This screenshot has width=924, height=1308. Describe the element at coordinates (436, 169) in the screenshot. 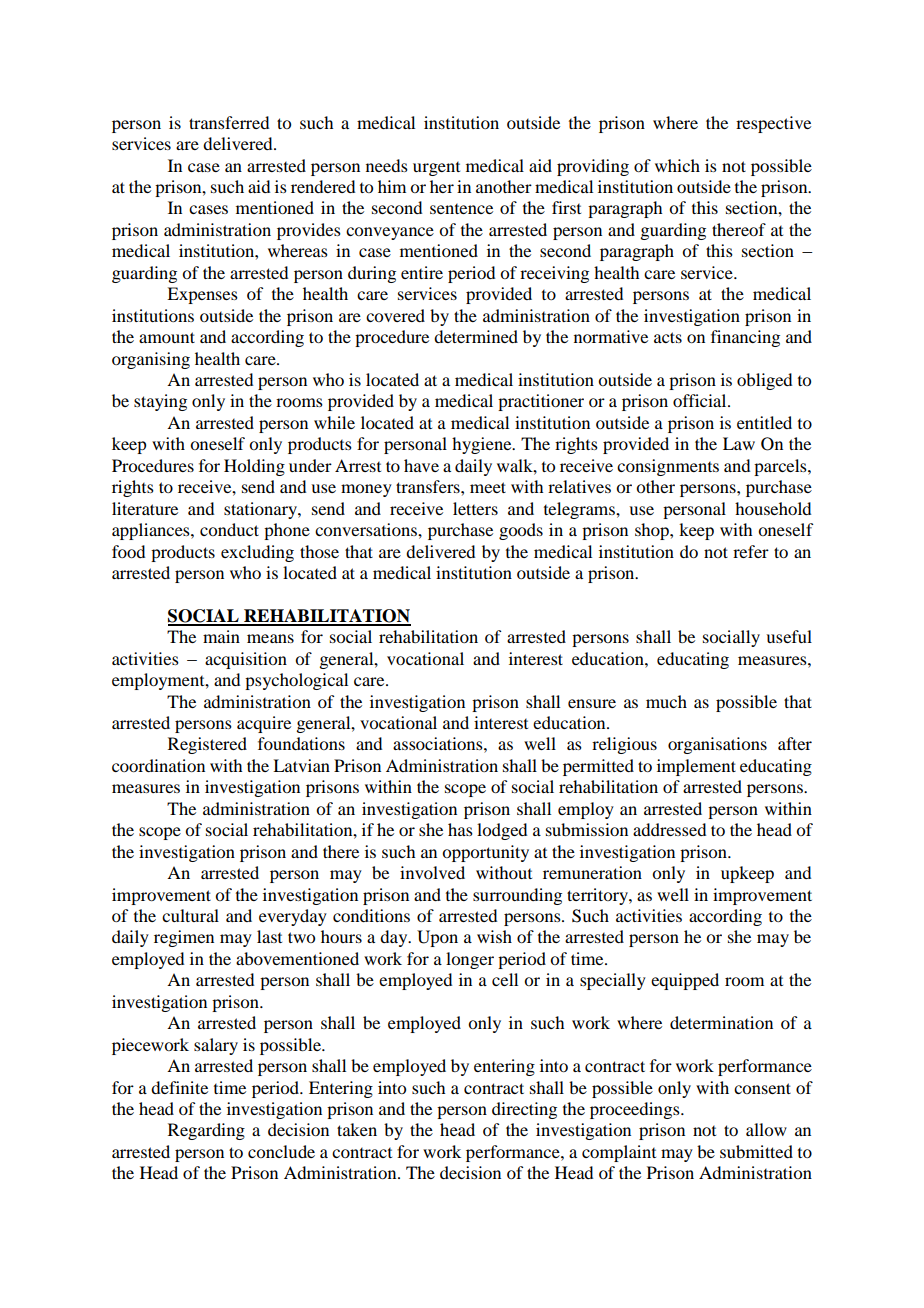

I see `urgent` at that location.
